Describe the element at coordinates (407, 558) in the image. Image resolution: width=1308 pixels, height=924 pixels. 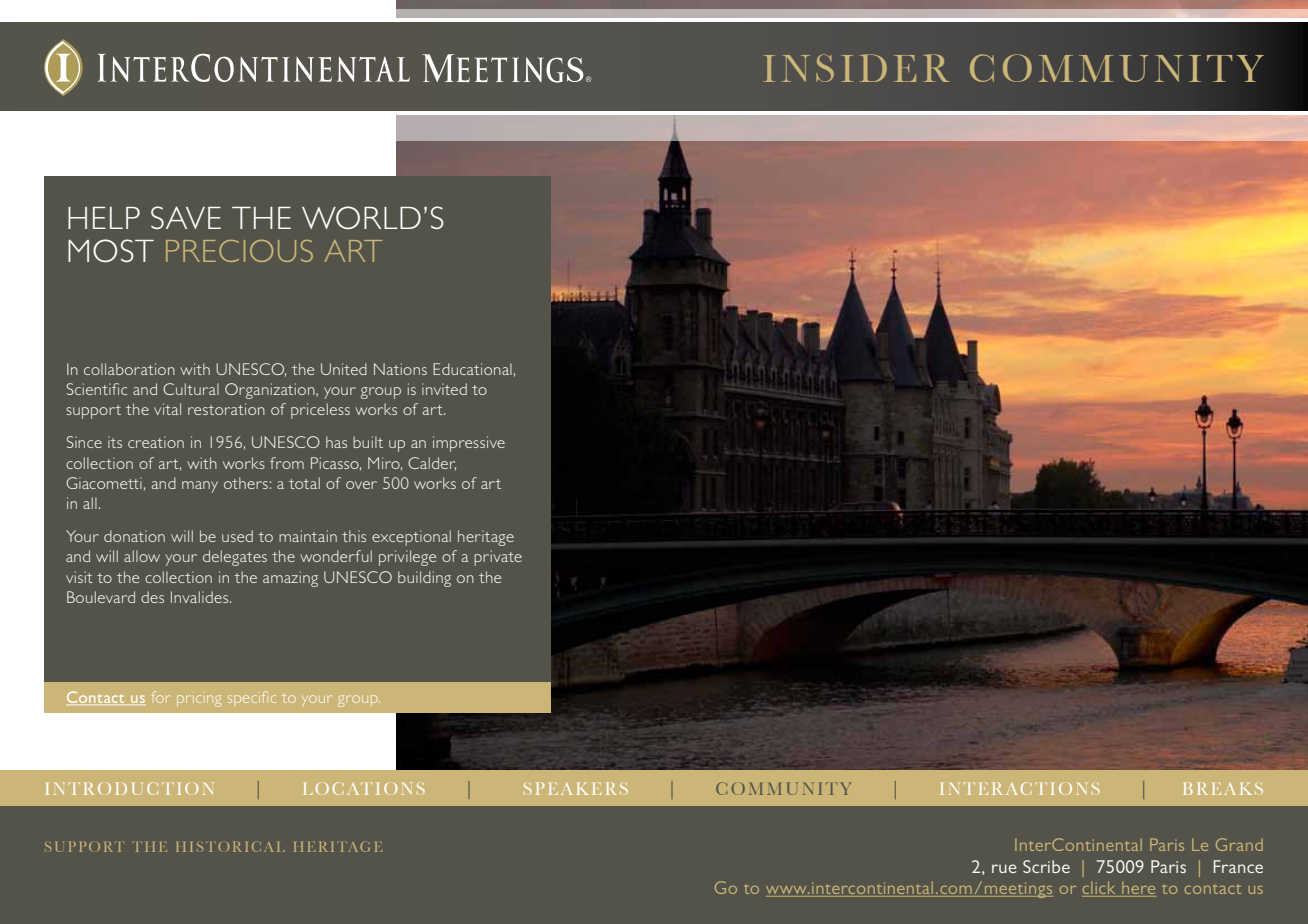
I see `privilege` at that location.
